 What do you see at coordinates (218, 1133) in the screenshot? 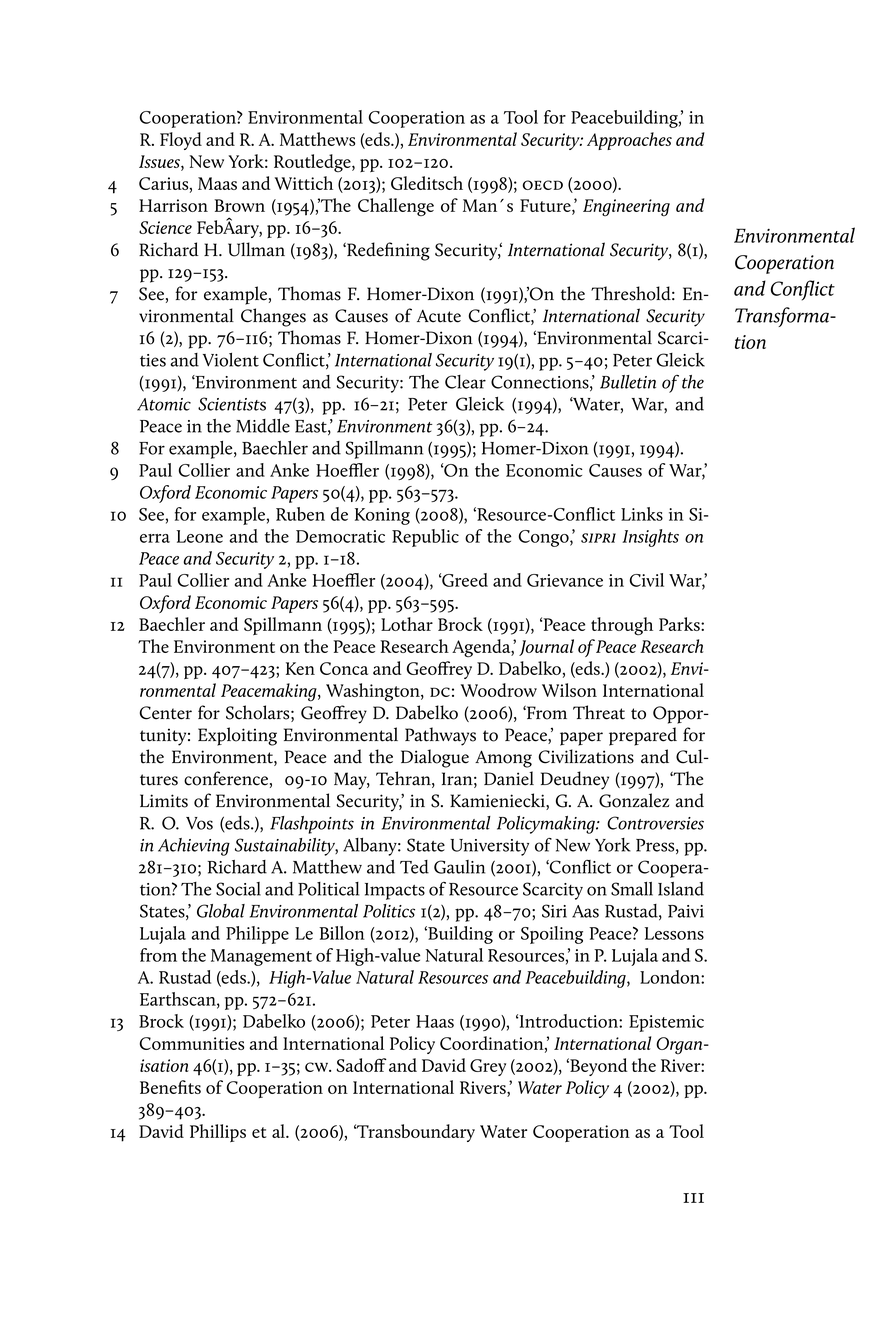
I see `Phillips` at bounding box center [218, 1133].
